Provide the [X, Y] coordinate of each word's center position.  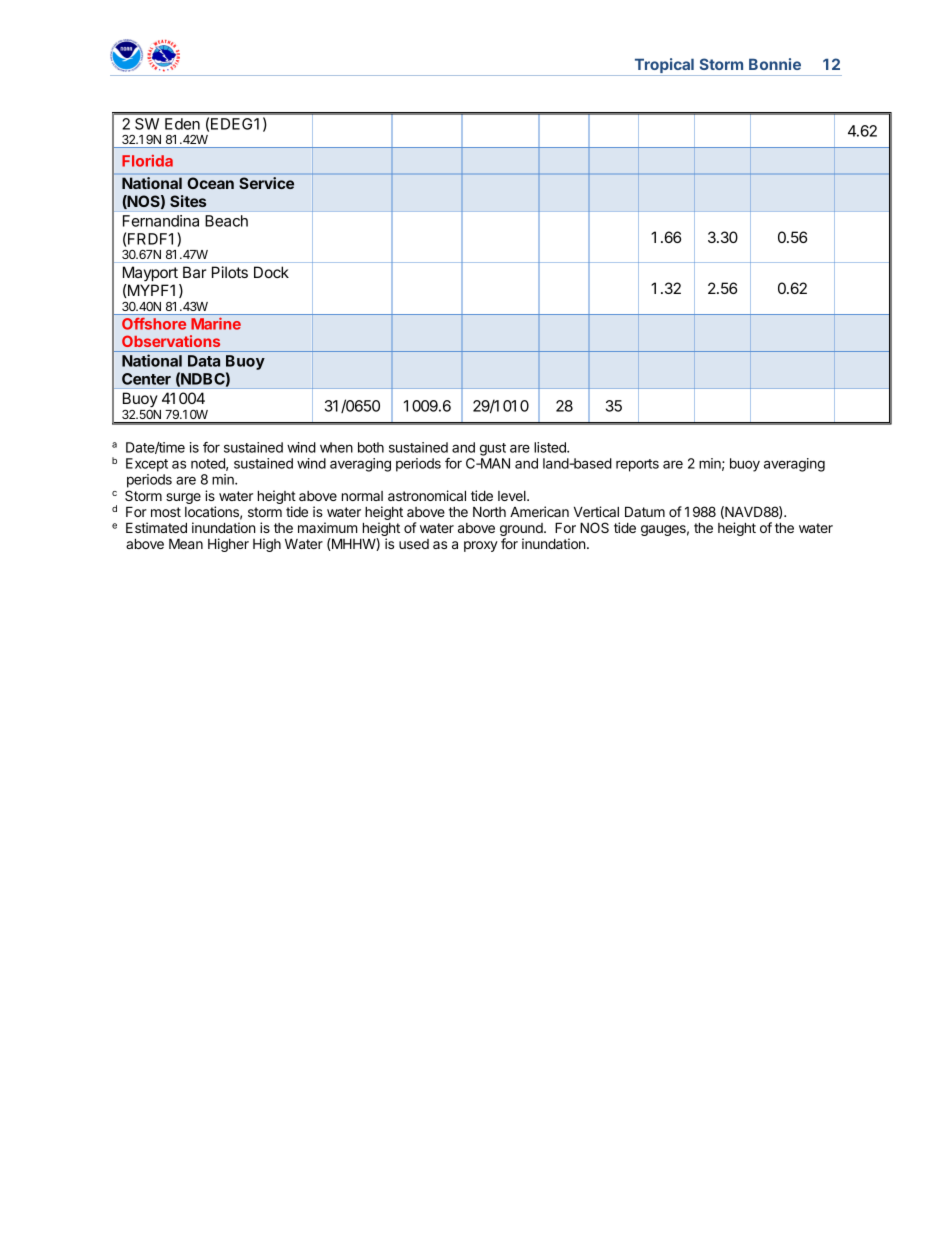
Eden [182, 124]
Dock [271, 272]
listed [551, 447]
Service [266, 183]
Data [204, 361]
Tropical [664, 67]
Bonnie [775, 64]
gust [493, 449]
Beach [226, 221]
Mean [186, 543]
